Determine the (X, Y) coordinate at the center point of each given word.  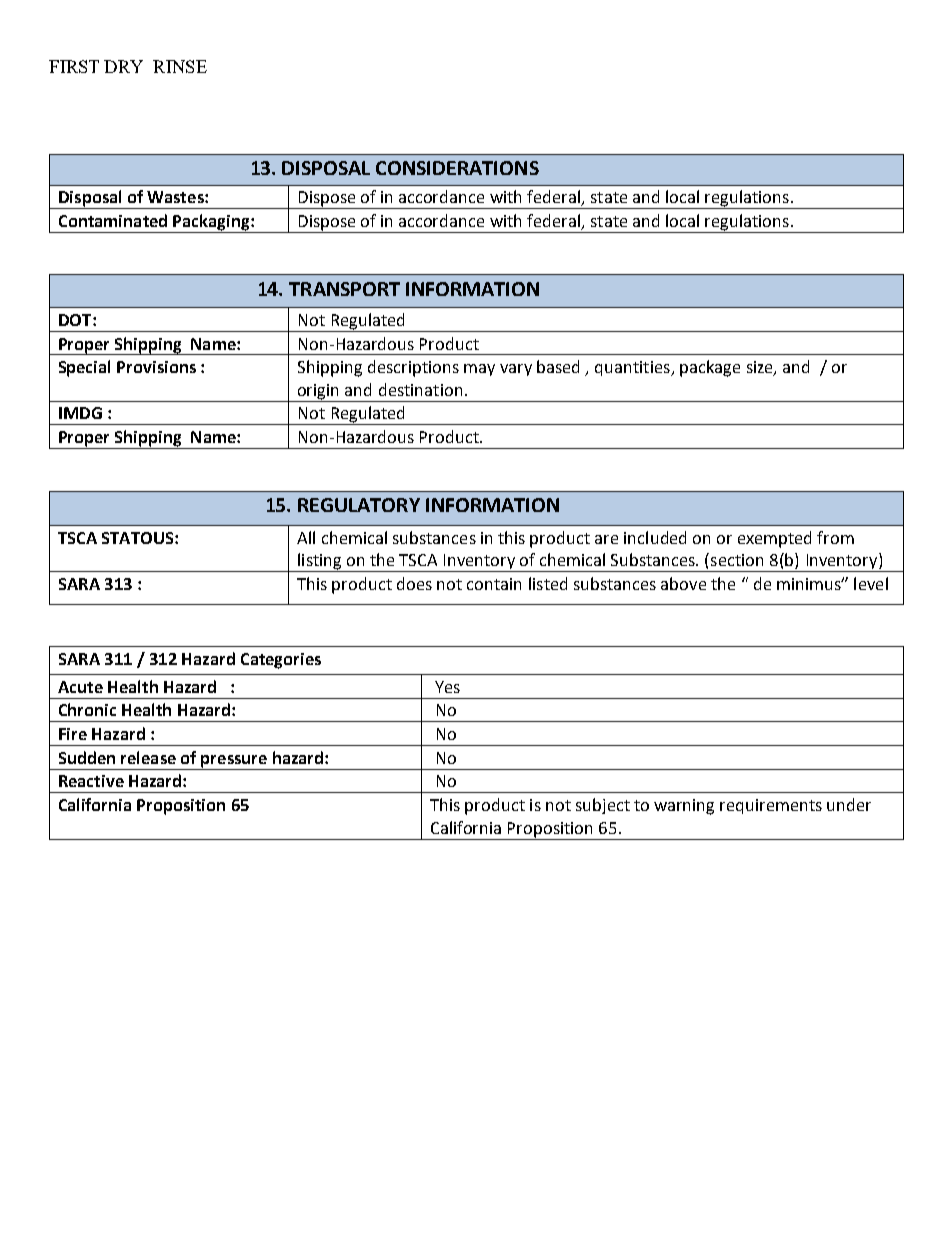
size (761, 368)
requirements (771, 806)
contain (494, 584)
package (710, 368)
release (148, 757)
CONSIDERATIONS (457, 168)
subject (603, 806)
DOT (76, 320)
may (479, 370)
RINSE (180, 66)
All (306, 537)
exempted (774, 539)
